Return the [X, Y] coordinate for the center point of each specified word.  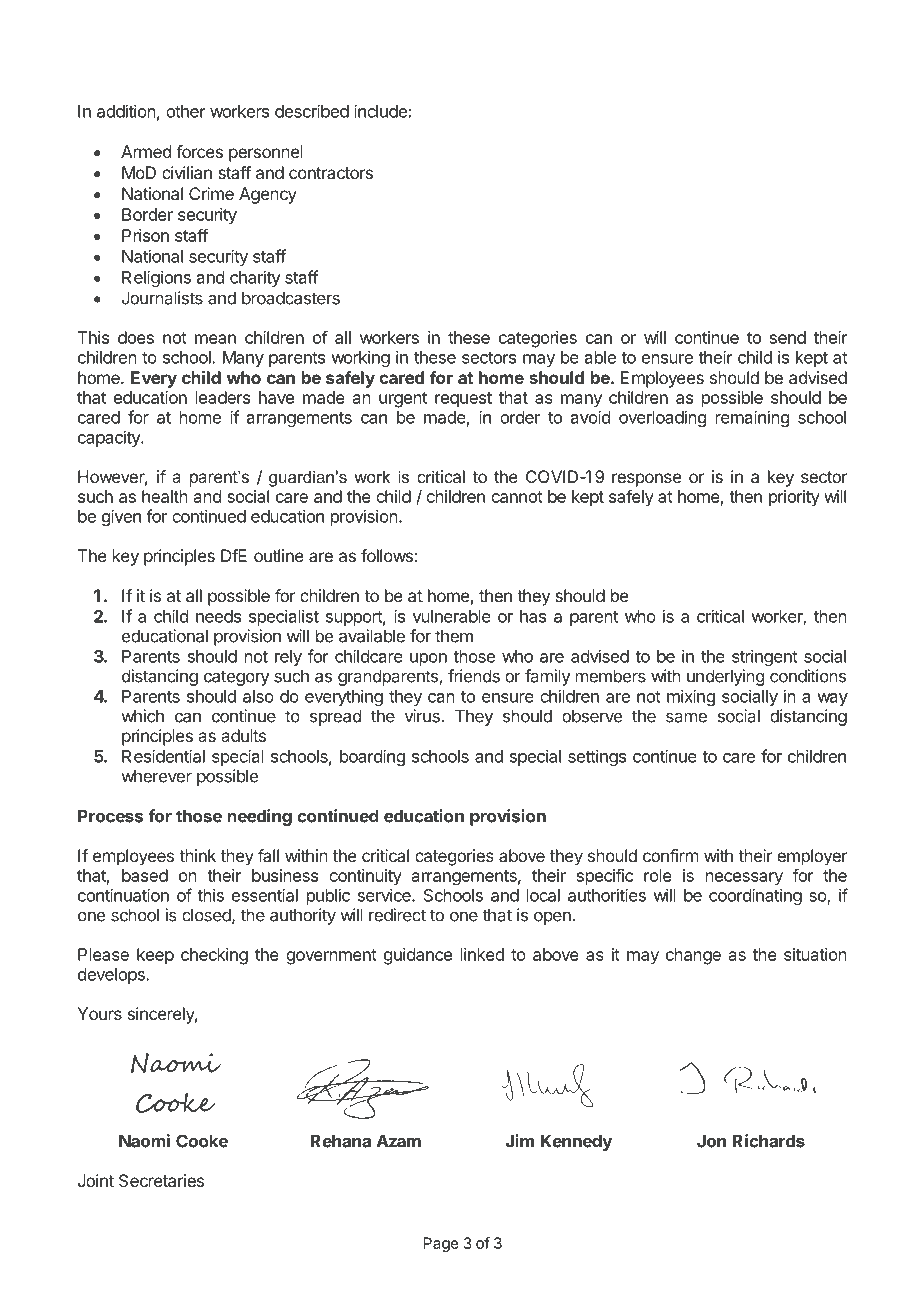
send [788, 337]
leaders [223, 397]
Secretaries [161, 1180]
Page [441, 1244]
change [693, 956]
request [463, 400]
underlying [725, 677]
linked [482, 954]
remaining [752, 418]
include [380, 111]
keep [155, 956]
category [237, 678]
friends [474, 676]
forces [199, 151]
